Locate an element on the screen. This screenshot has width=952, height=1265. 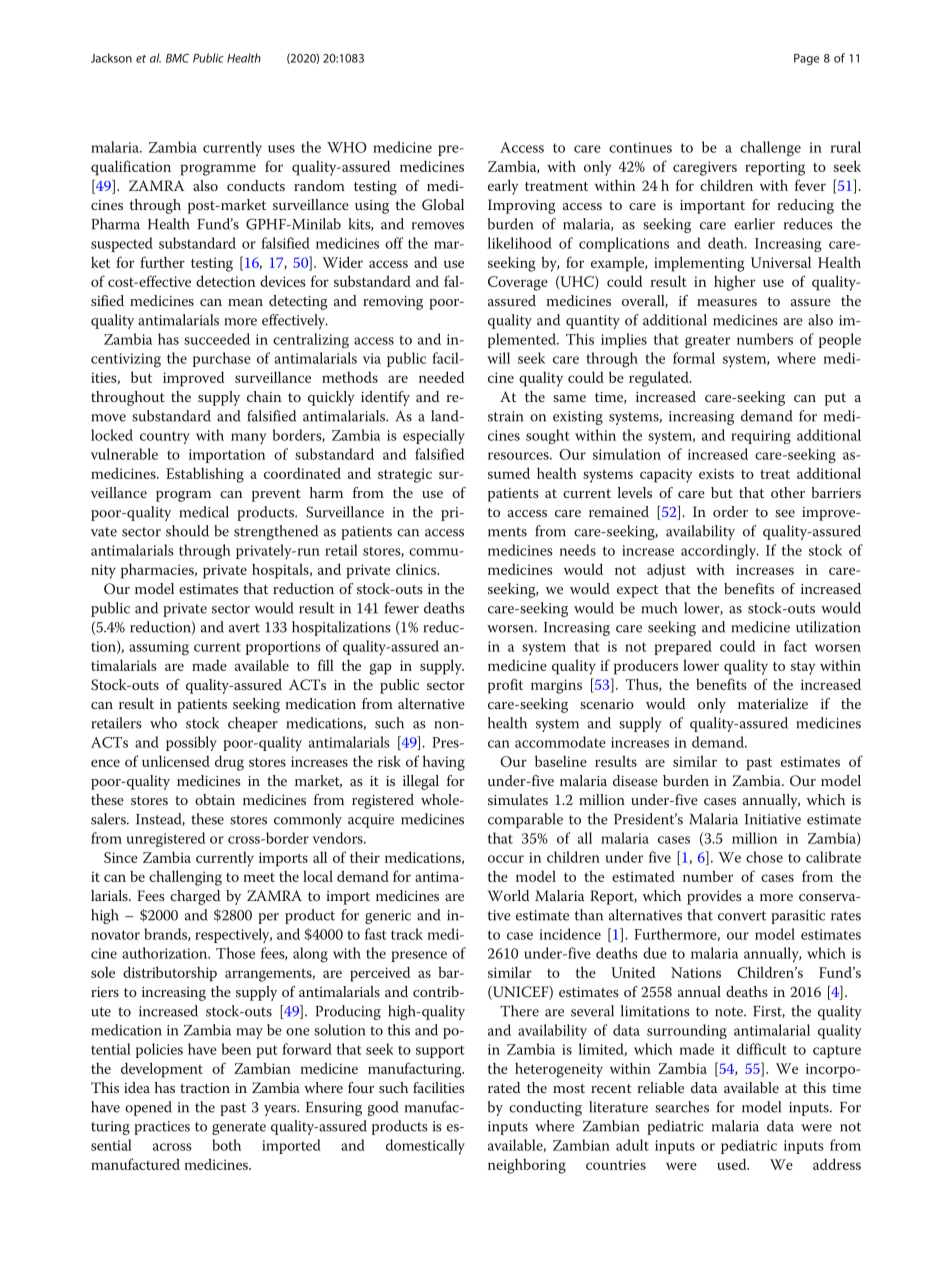
Establishing is located at coordinates (205, 475).
